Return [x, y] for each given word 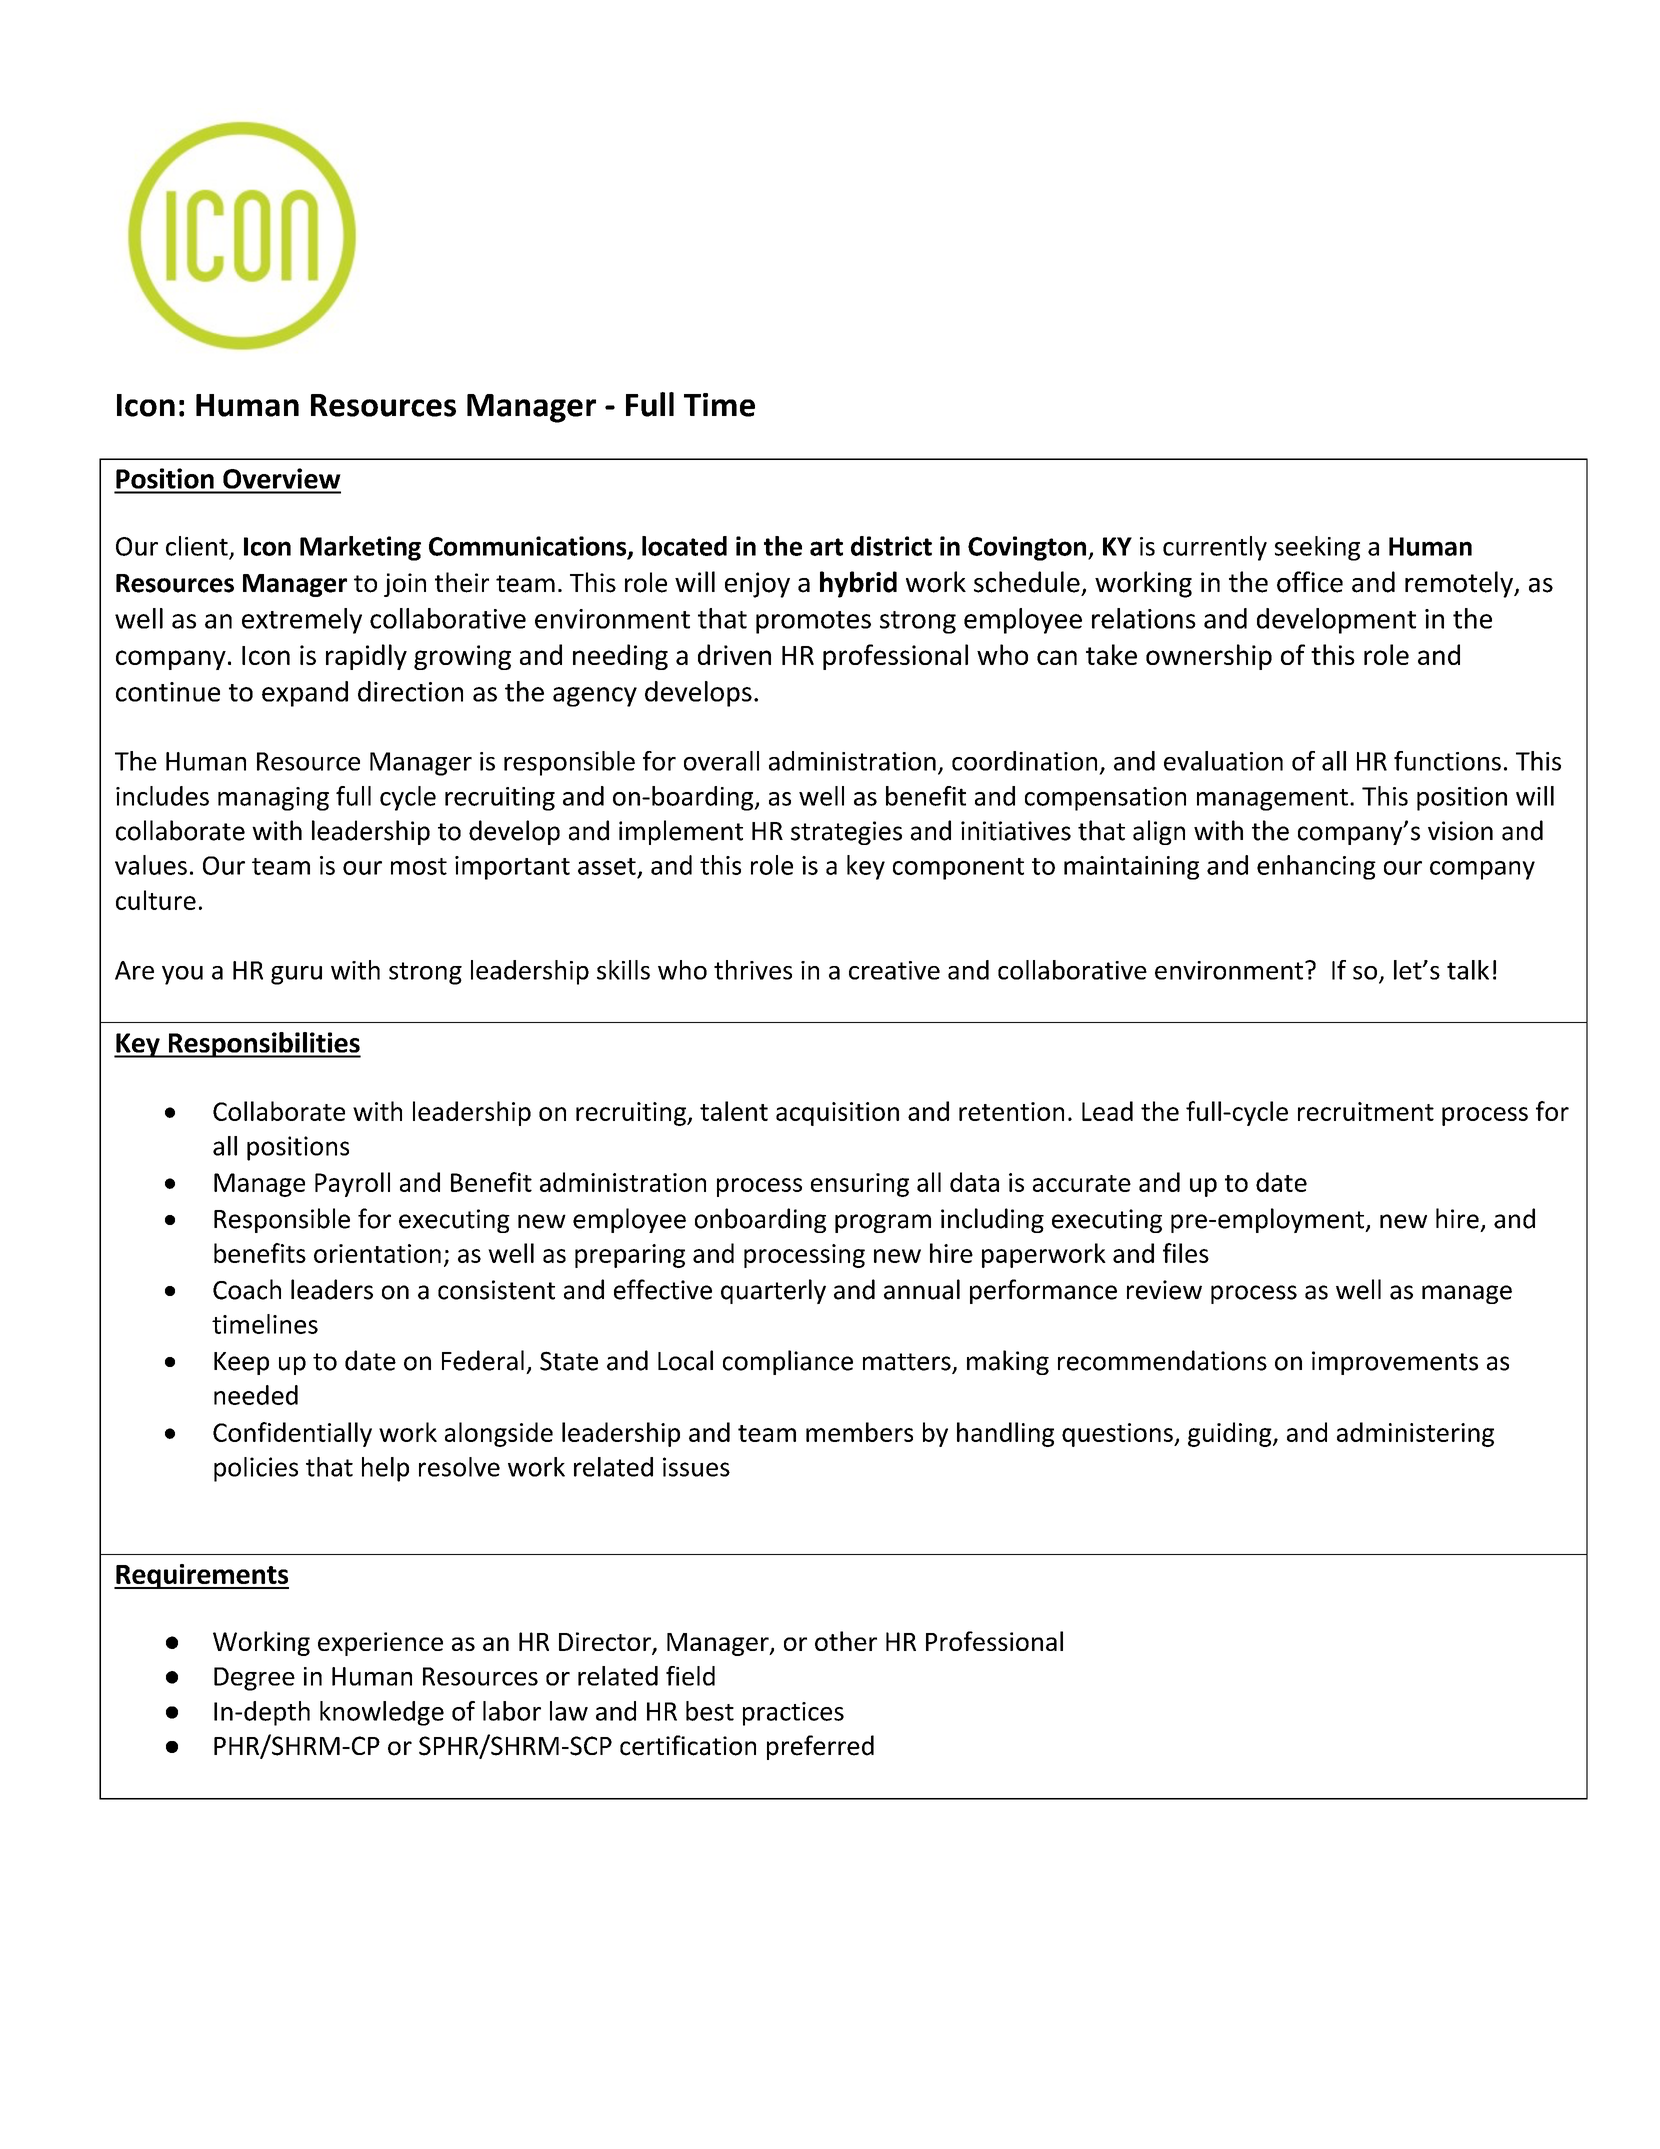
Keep [241, 1363]
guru [296, 975]
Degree [254, 1679]
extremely [302, 621]
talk [1468, 970]
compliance [788, 1362]
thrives [753, 970]
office [1310, 582]
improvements [1395, 1363]
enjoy [757, 585]
